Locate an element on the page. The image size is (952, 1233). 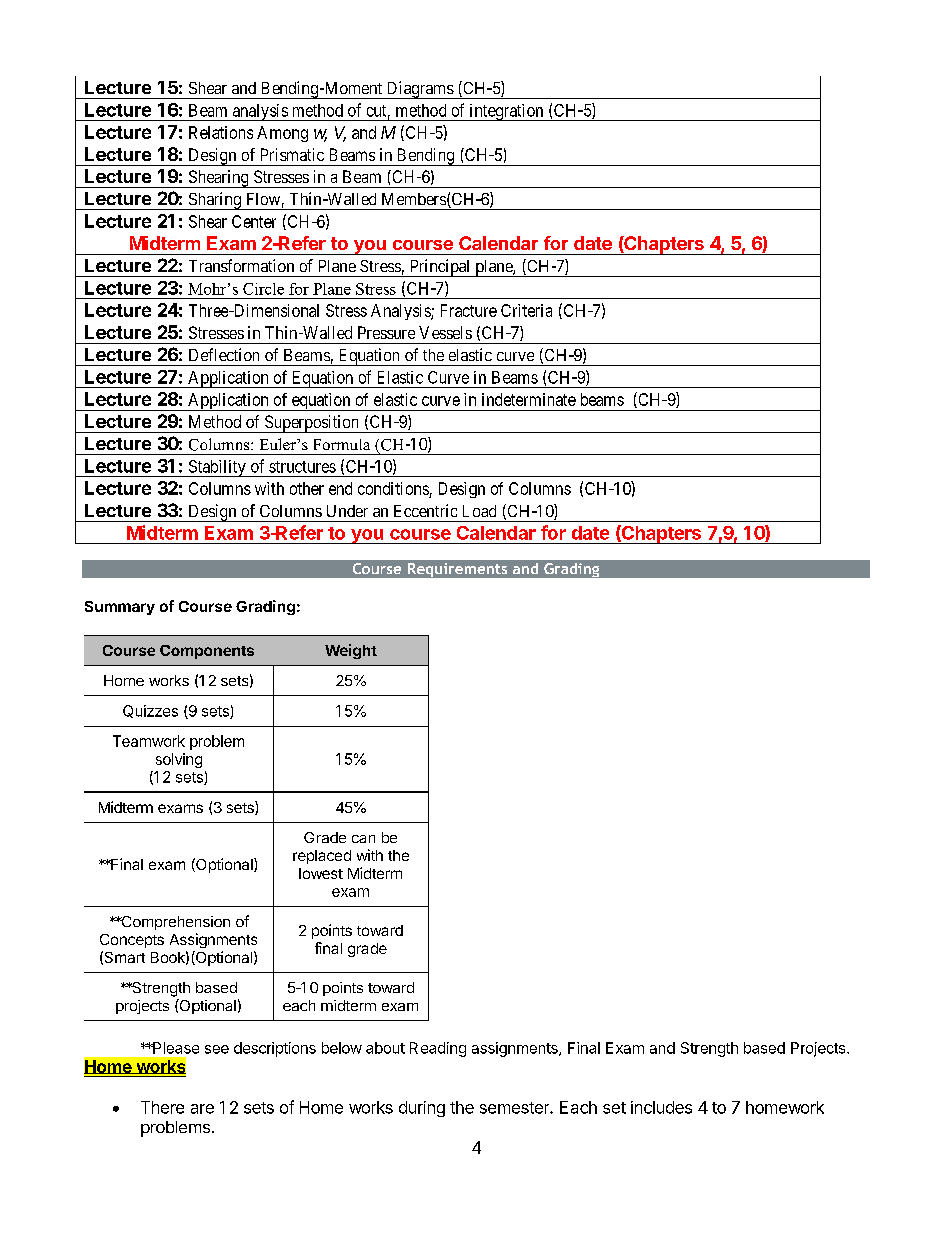
Weight is located at coordinates (351, 651).
